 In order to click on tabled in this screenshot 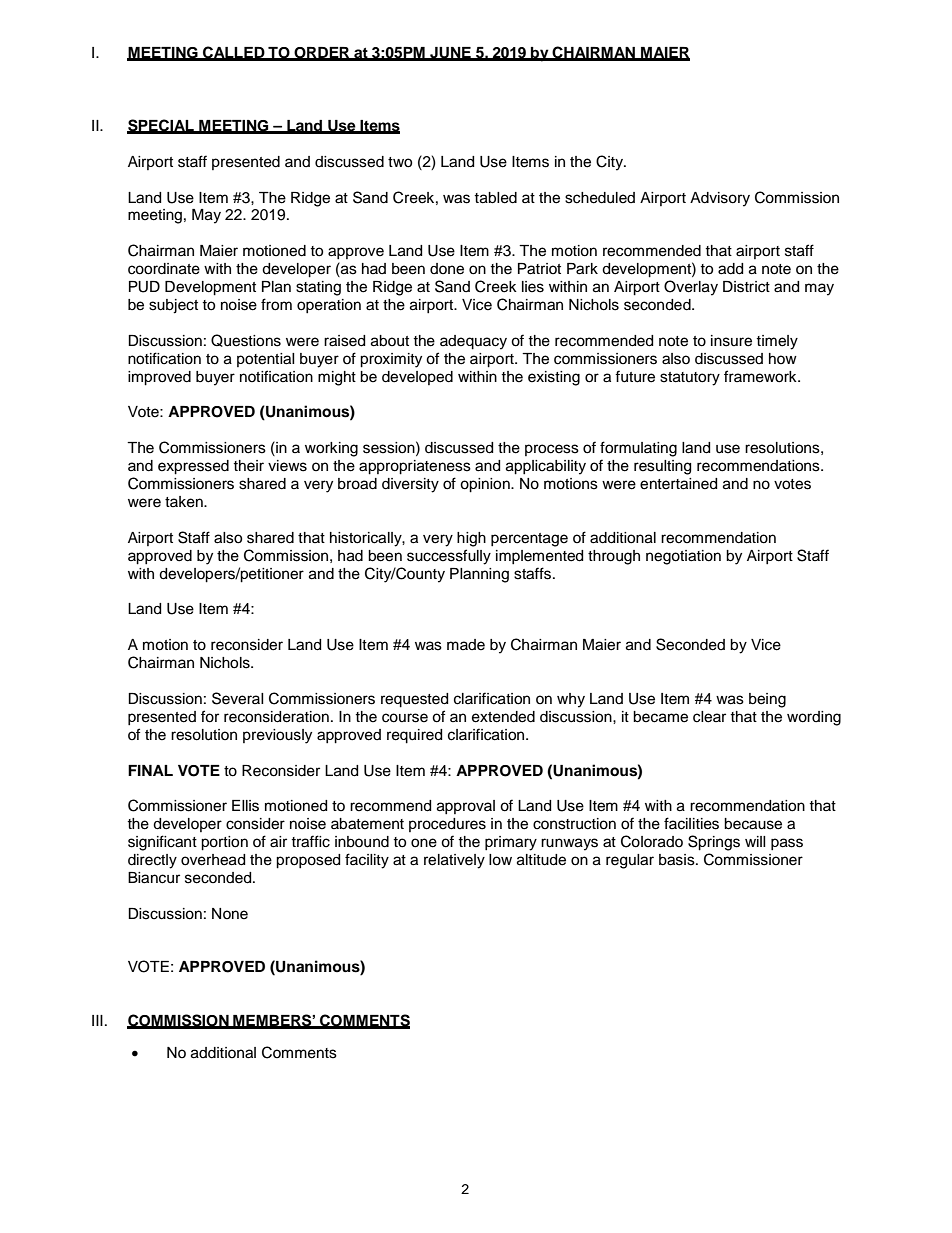, I will do `click(495, 198)`.
